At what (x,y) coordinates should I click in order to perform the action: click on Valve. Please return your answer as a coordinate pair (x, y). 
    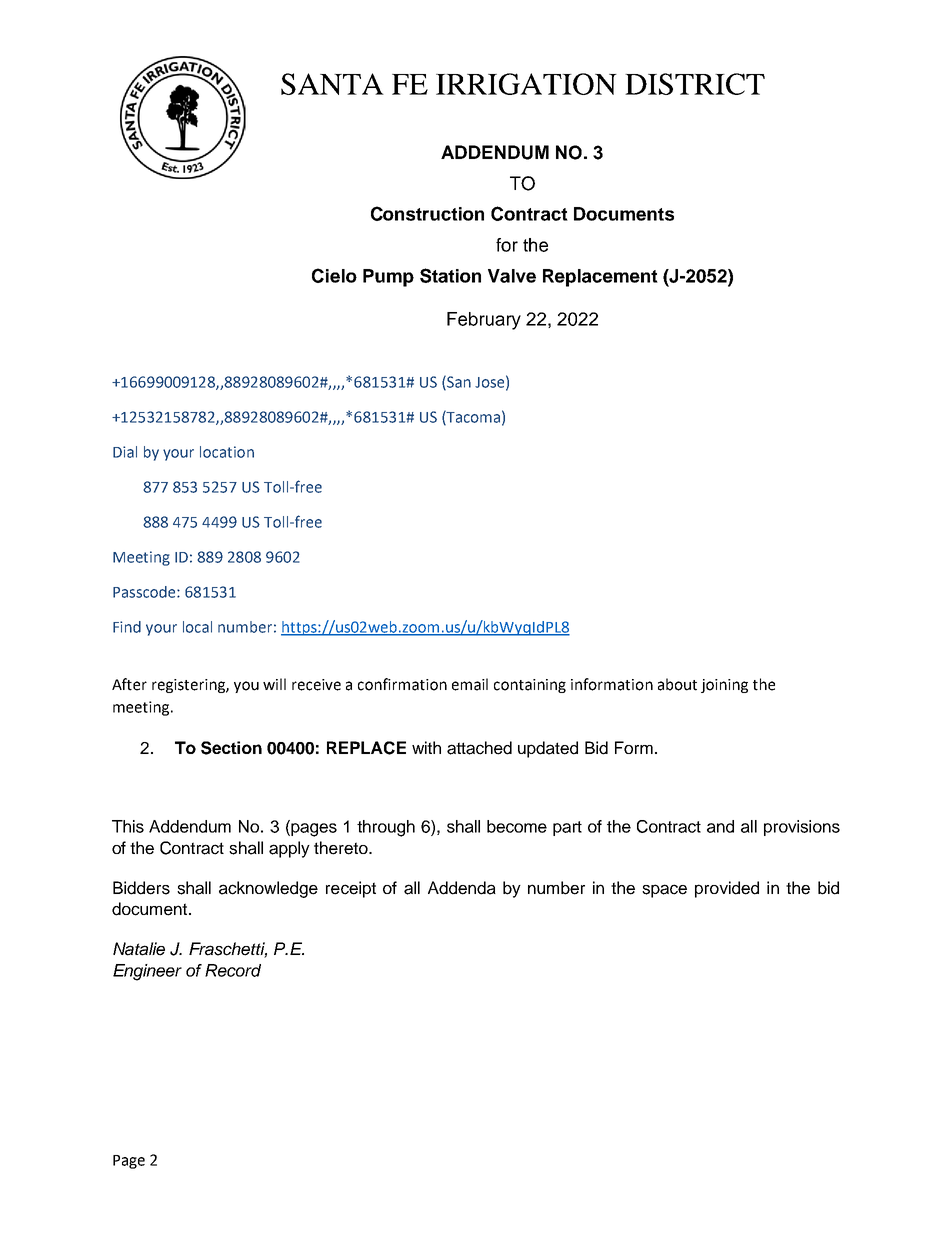
    Looking at the image, I should click on (512, 276).
